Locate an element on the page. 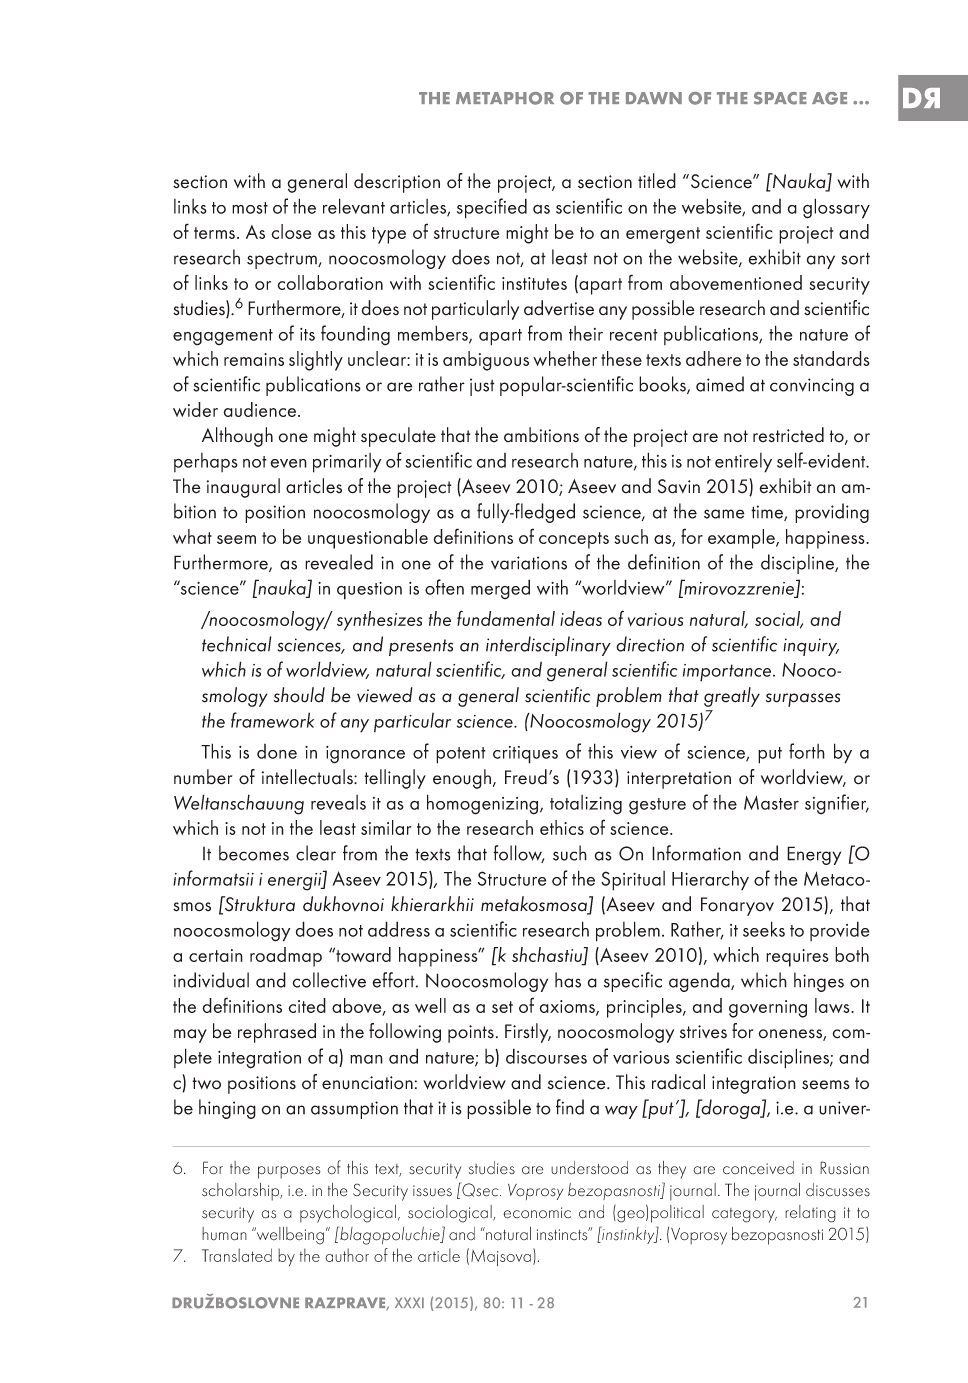 Image resolution: width=968 pixels, height=1383 pixels. surpasses is located at coordinates (803, 700).
